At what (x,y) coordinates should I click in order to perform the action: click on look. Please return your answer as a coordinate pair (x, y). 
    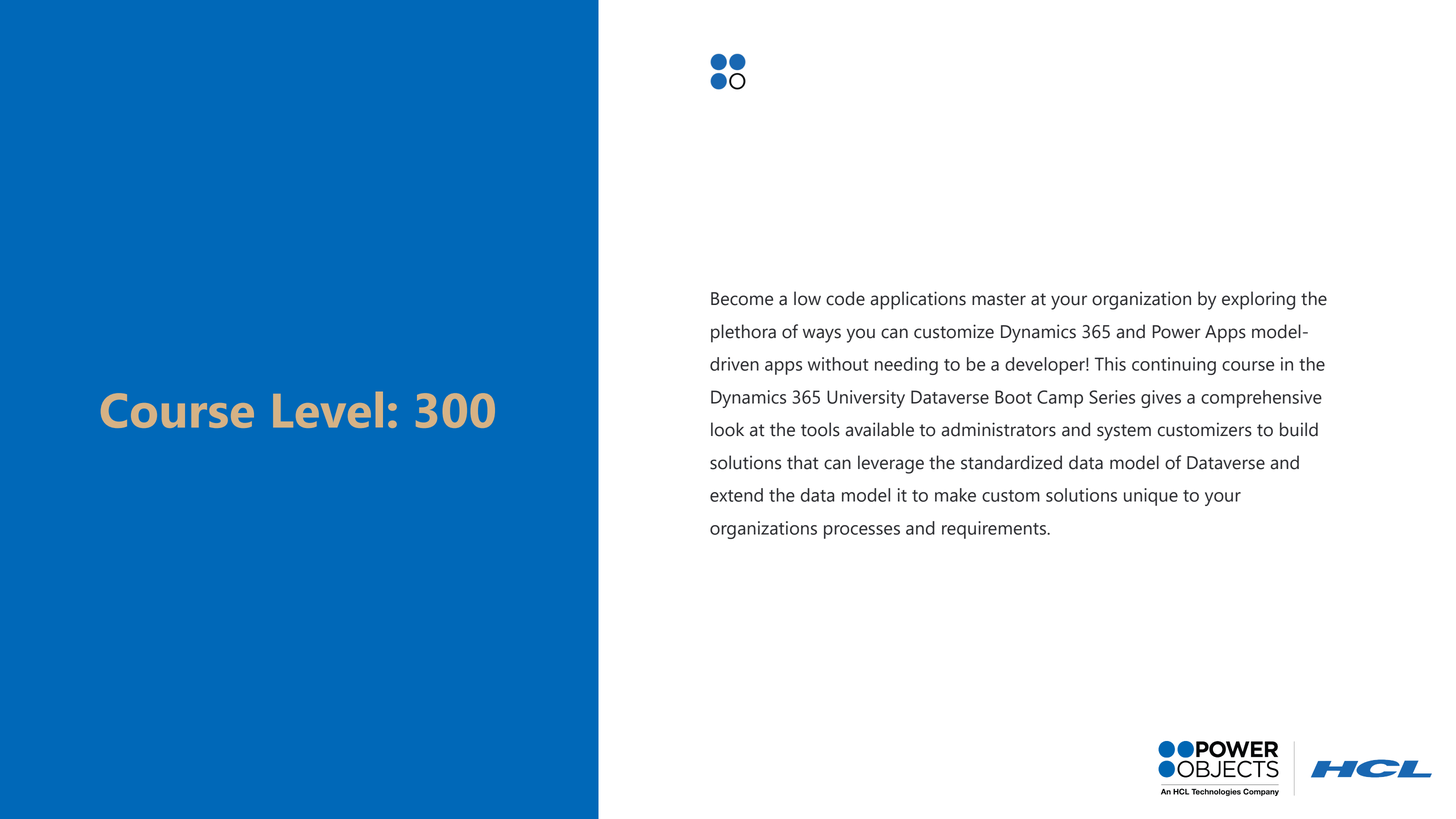
    Looking at the image, I should click on (727, 429).
